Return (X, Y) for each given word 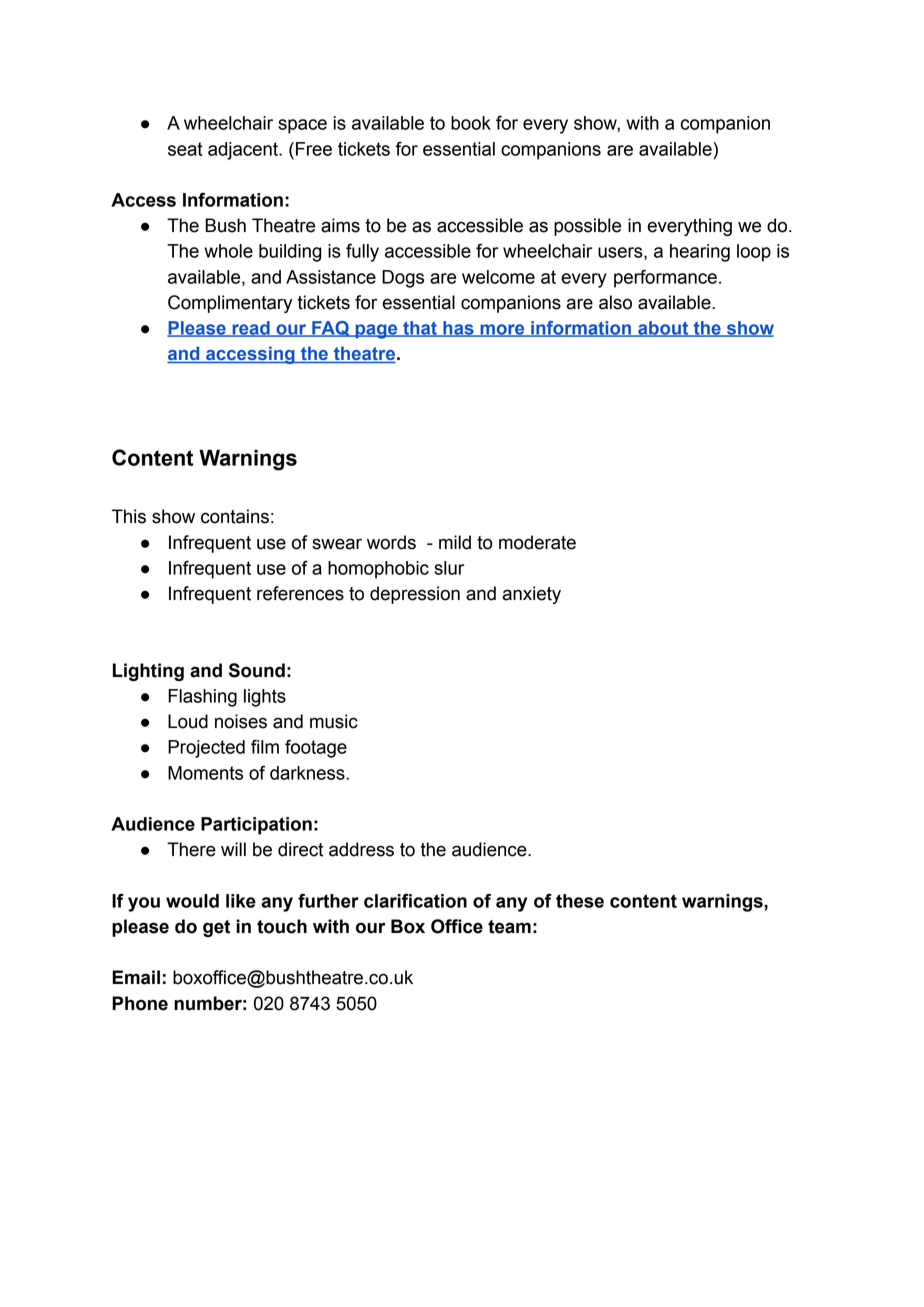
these (580, 901)
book (471, 123)
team (509, 927)
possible (587, 227)
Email (136, 977)
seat (185, 149)
